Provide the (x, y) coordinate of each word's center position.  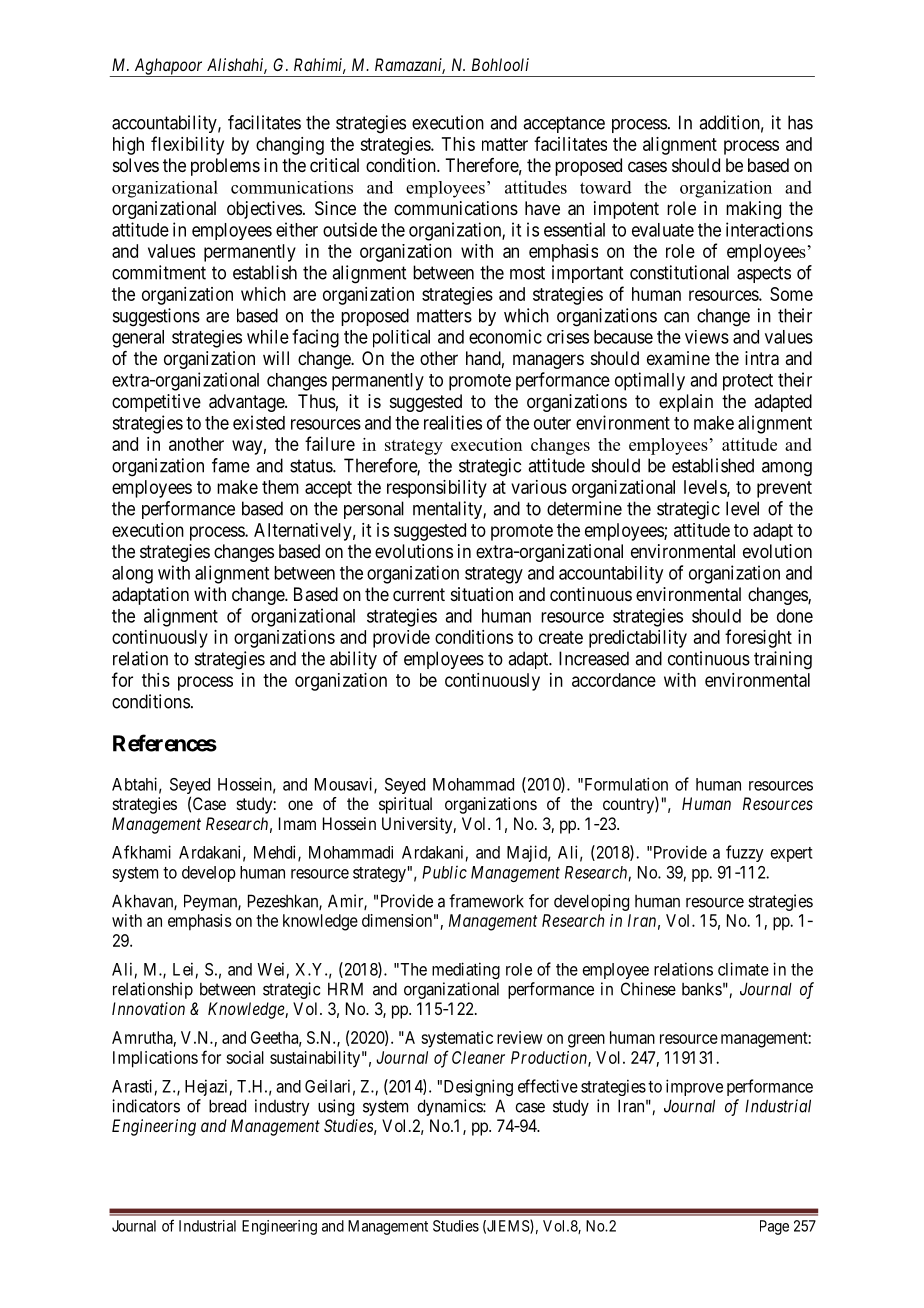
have (542, 208)
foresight (758, 638)
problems (225, 167)
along (132, 575)
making (753, 210)
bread (227, 1106)
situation (482, 594)
